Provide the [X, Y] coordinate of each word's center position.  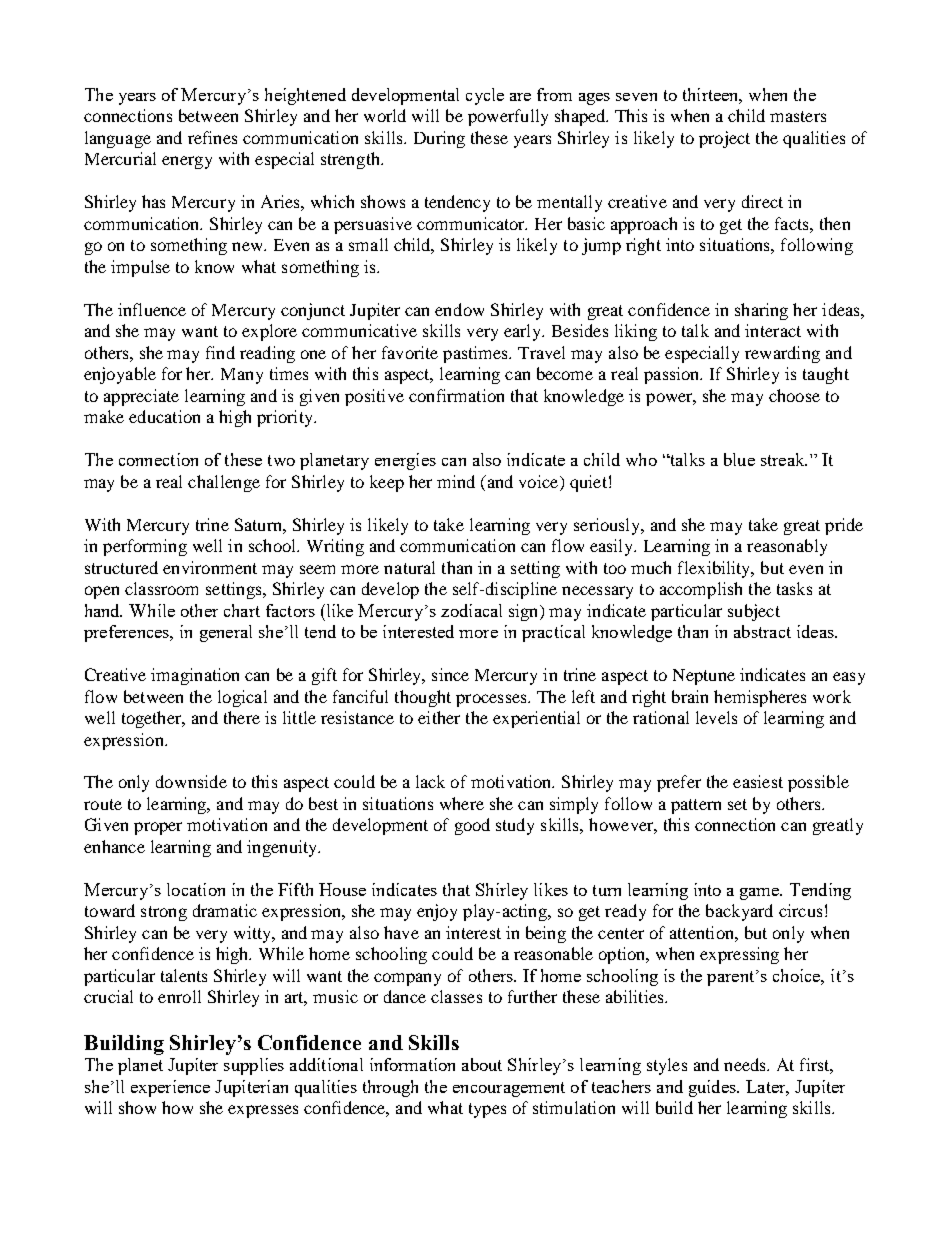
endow [459, 309]
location [196, 889]
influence [152, 309]
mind [456, 481]
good [472, 826]
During [439, 139]
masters [798, 116]
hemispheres [760, 698]
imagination [195, 676]
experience [170, 1088]
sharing [761, 311]
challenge [224, 483]
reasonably [787, 547]
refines [212, 137]
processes [492, 700]
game [761, 894]
